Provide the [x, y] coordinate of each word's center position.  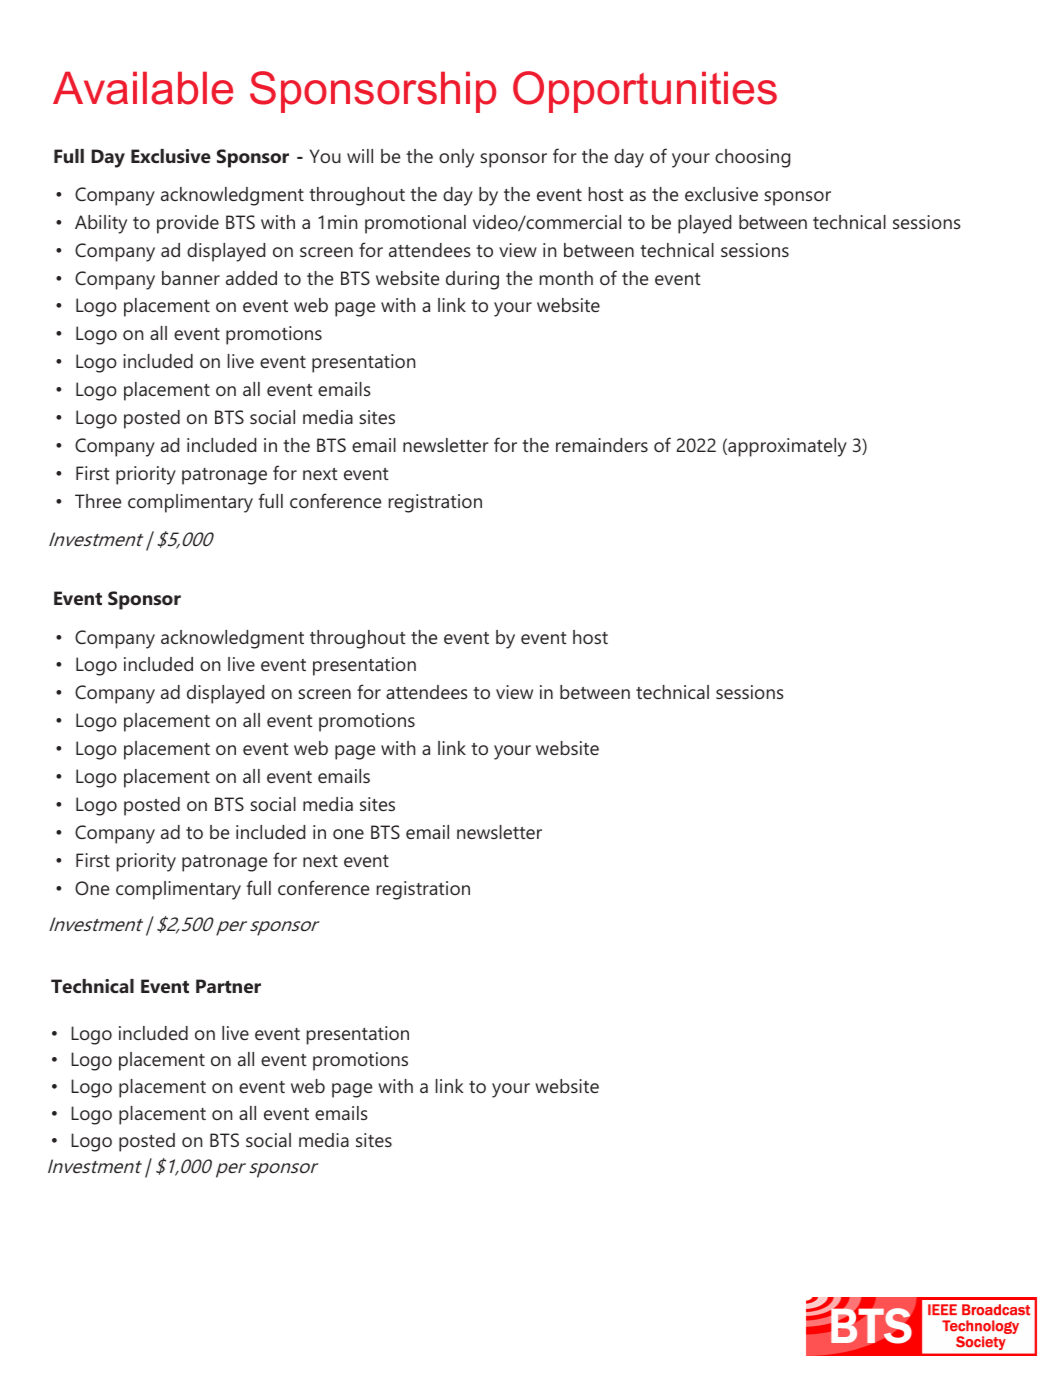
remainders [602, 445]
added [251, 278]
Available [143, 88]
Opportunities [645, 92]
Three [98, 501]
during [472, 280]
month [566, 278]
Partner [228, 986]
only [456, 158]
